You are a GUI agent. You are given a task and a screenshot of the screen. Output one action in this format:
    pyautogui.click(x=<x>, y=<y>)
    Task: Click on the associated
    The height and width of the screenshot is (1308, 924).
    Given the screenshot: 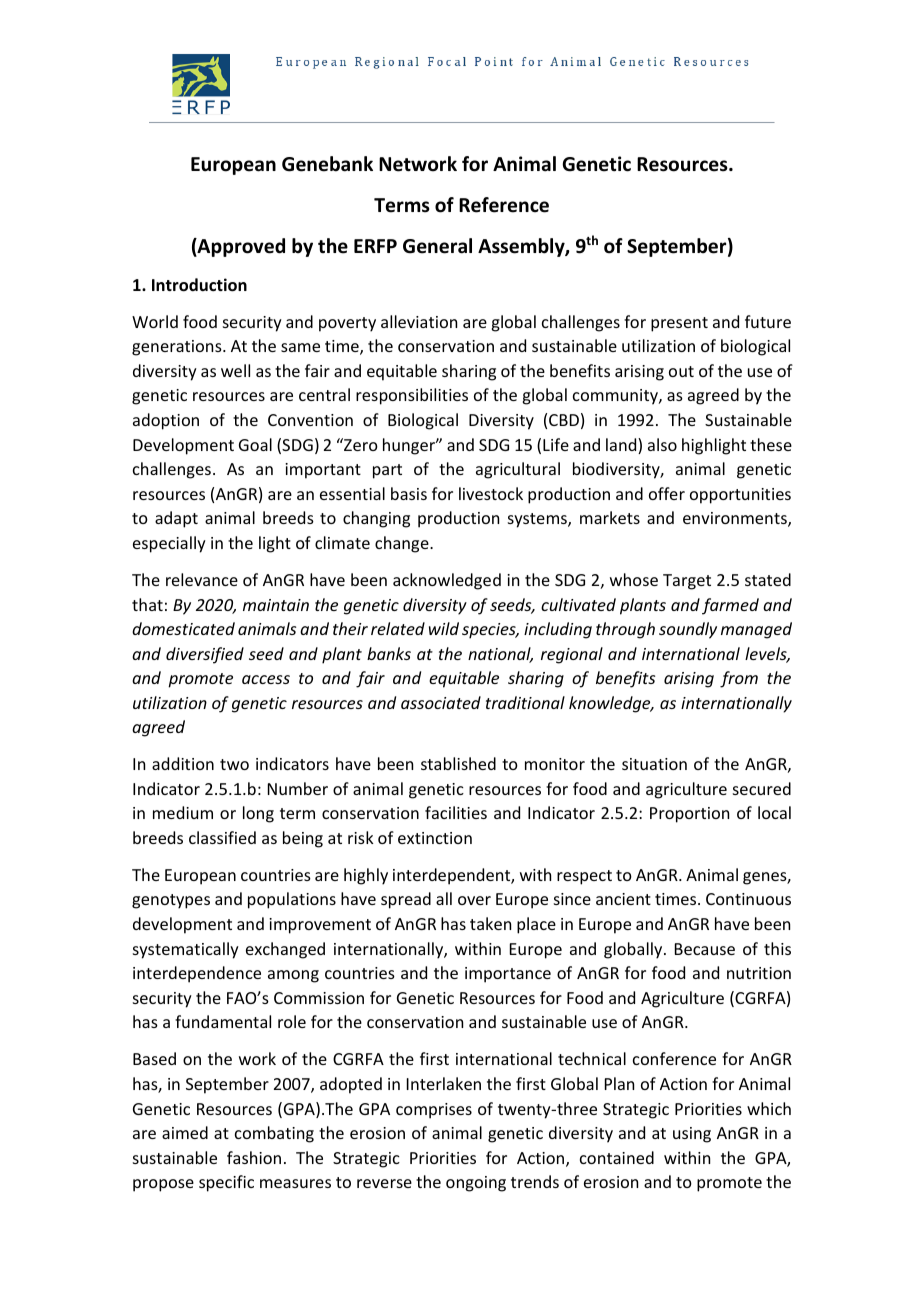 What is the action you would take?
    pyautogui.click(x=441, y=702)
